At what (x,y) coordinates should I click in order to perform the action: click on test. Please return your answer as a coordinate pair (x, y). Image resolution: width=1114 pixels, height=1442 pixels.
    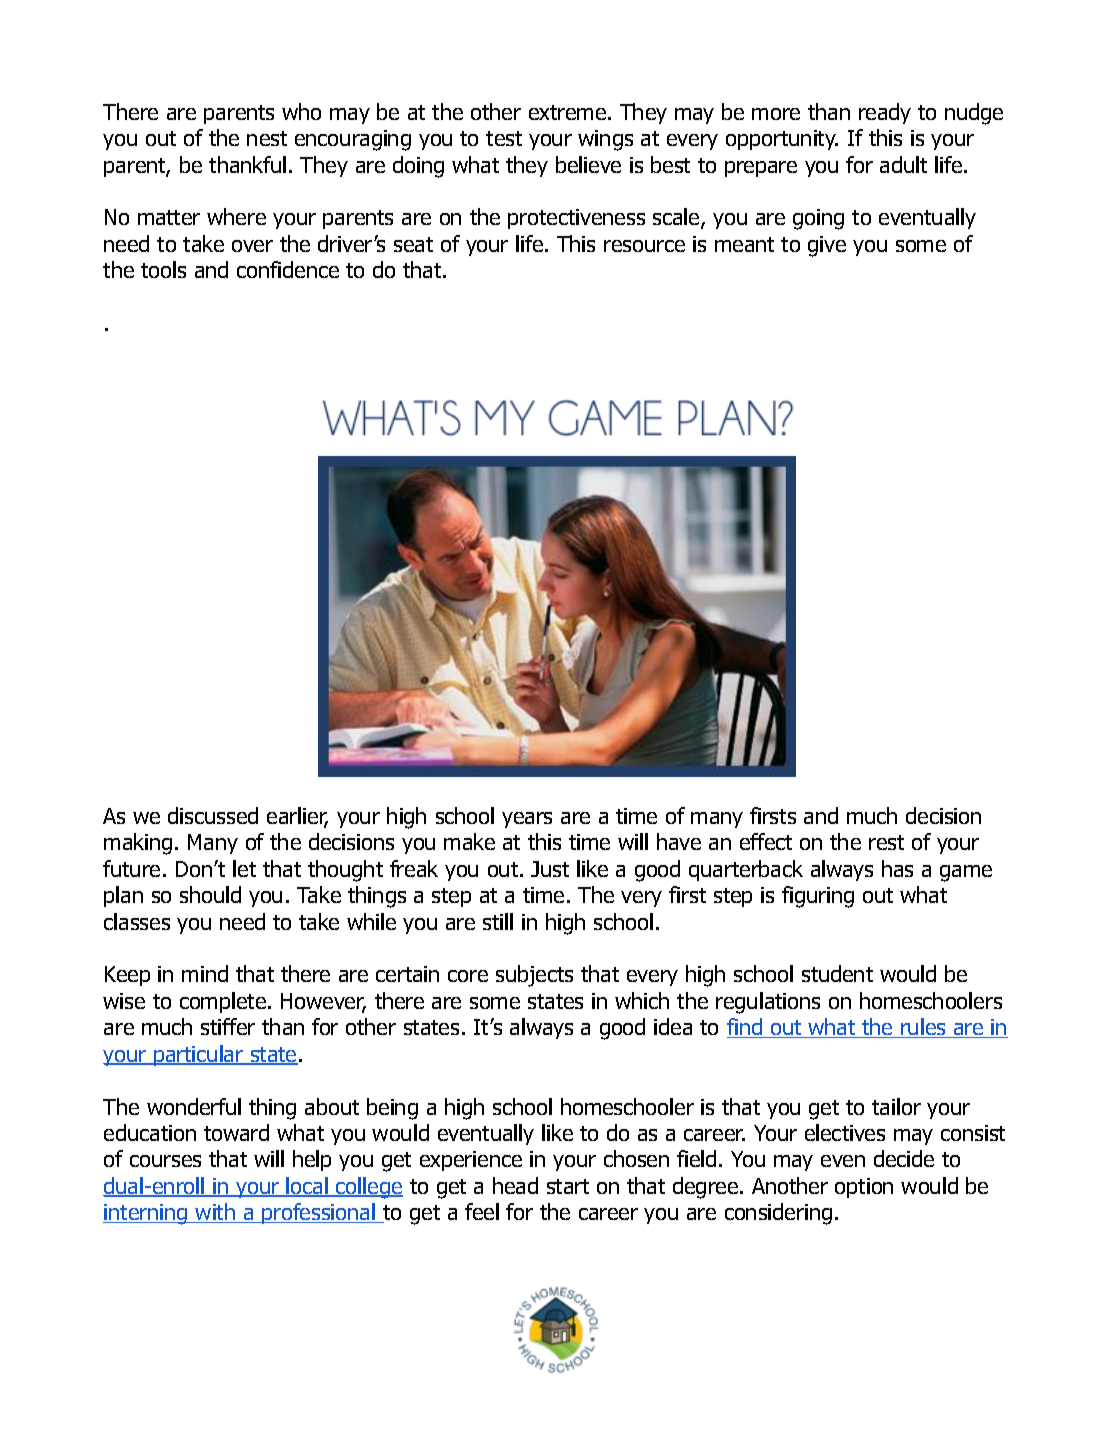
    Looking at the image, I should click on (504, 138).
